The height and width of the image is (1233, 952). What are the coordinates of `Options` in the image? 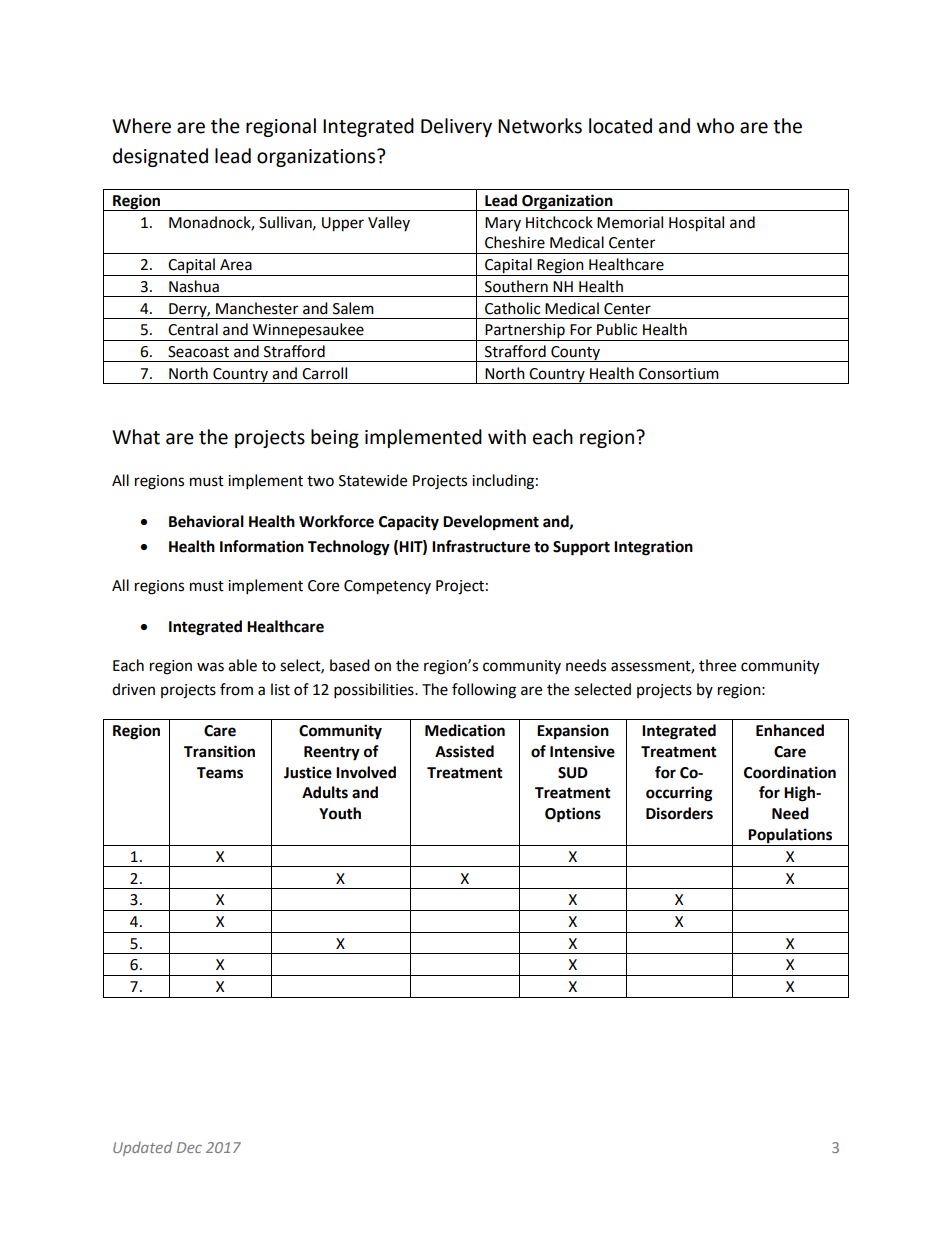 It's located at (573, 815).
